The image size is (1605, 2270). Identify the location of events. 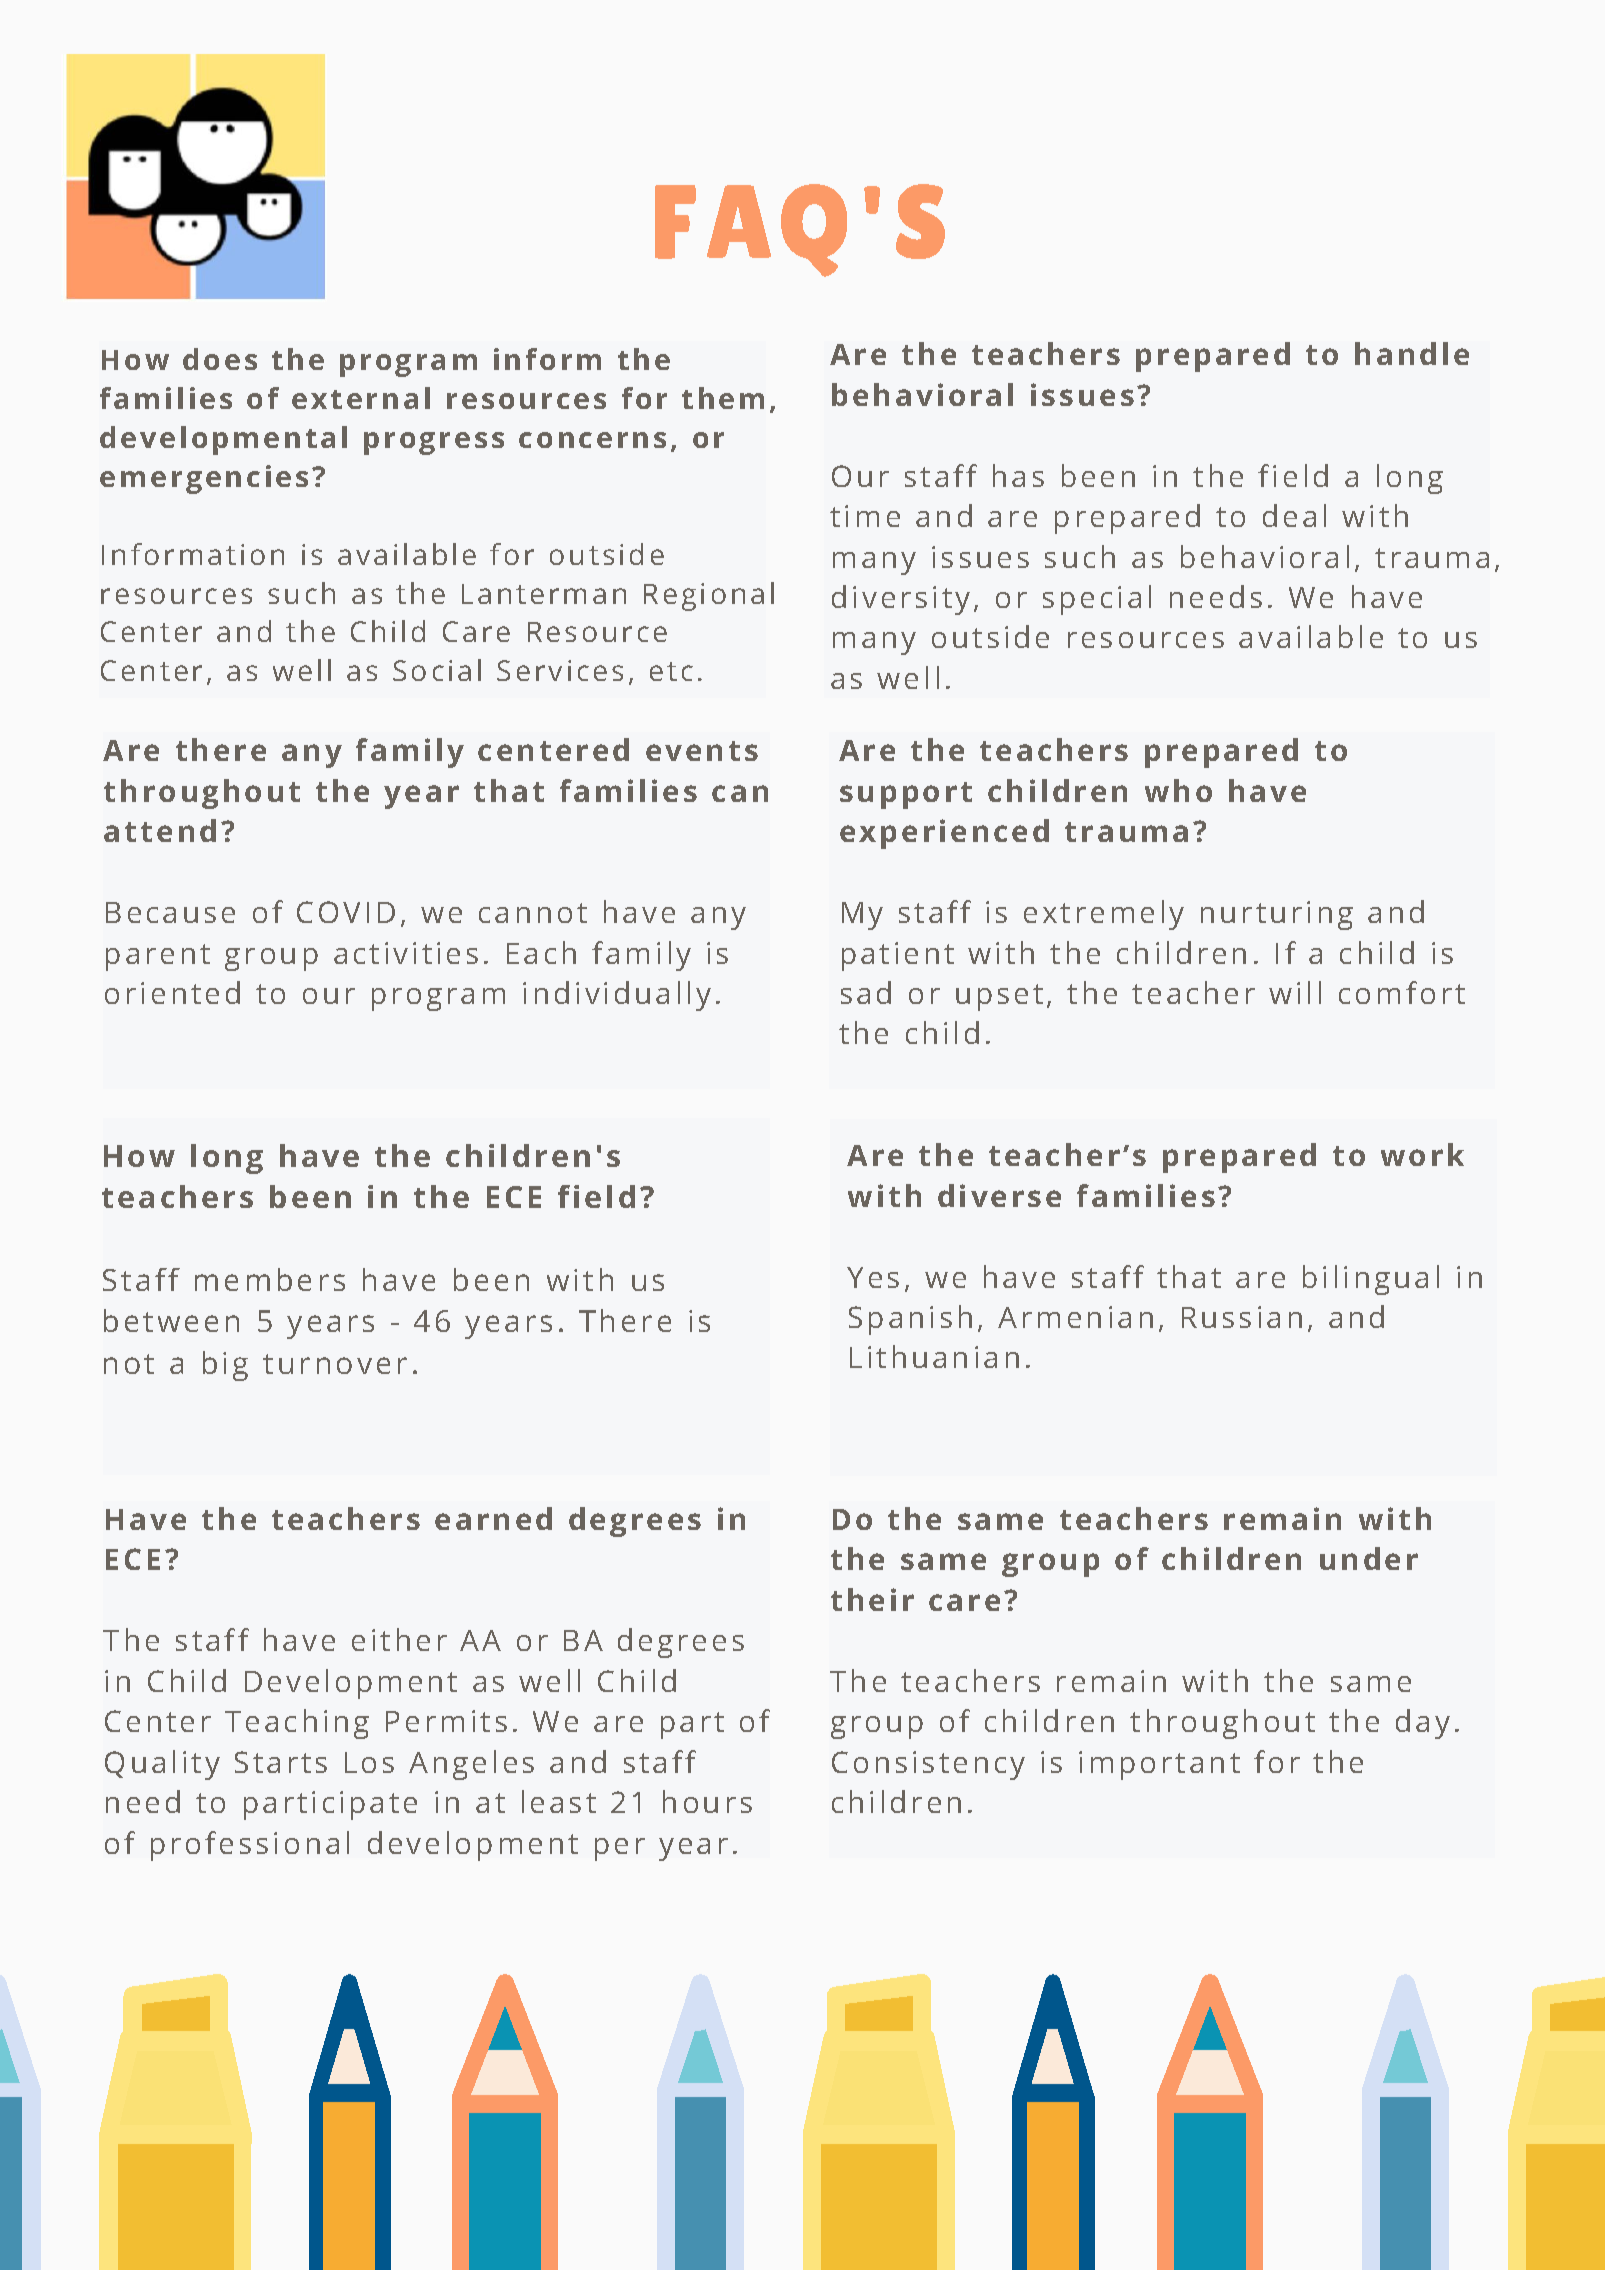
(702, 751).
